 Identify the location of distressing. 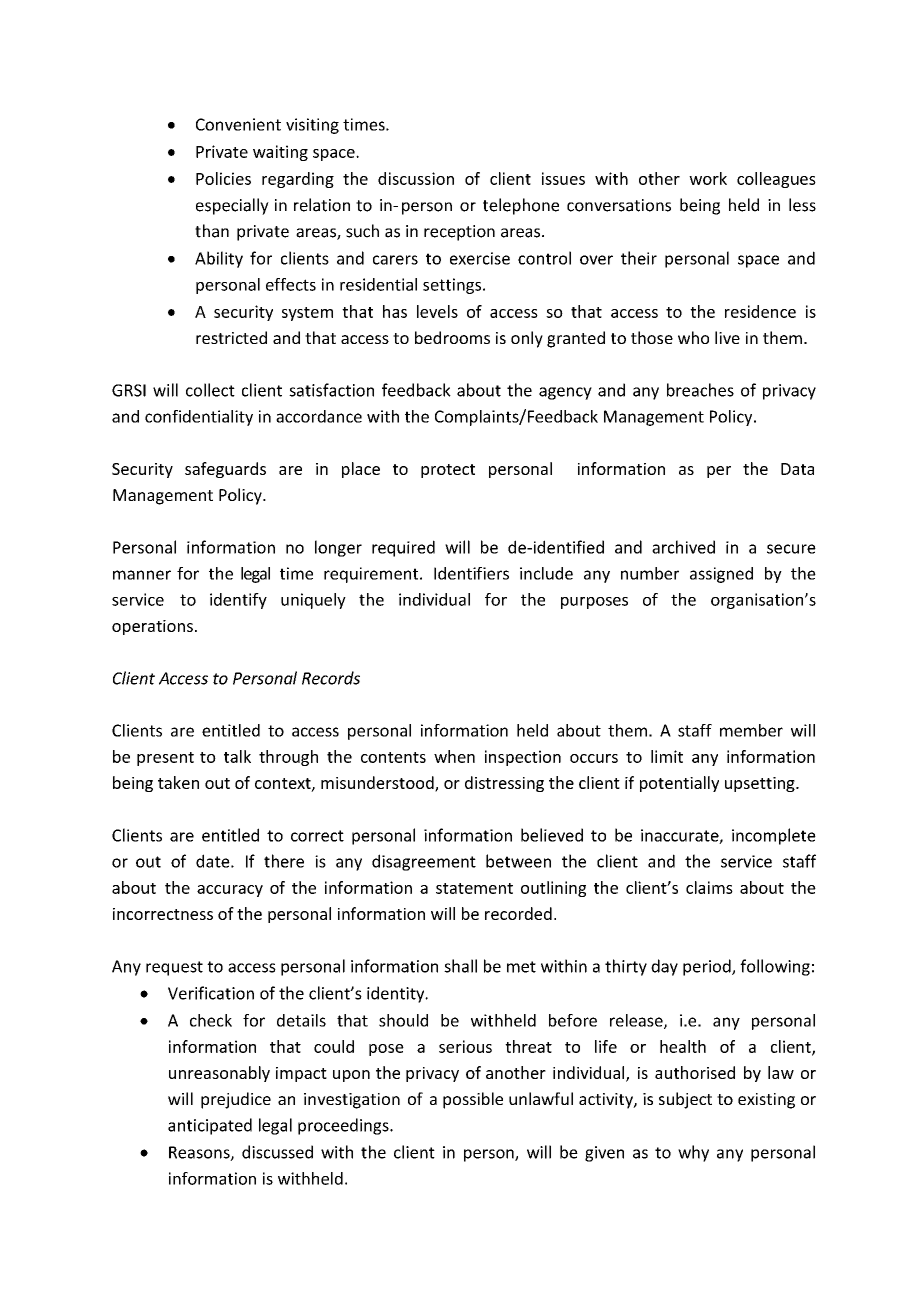
(504, 784).
